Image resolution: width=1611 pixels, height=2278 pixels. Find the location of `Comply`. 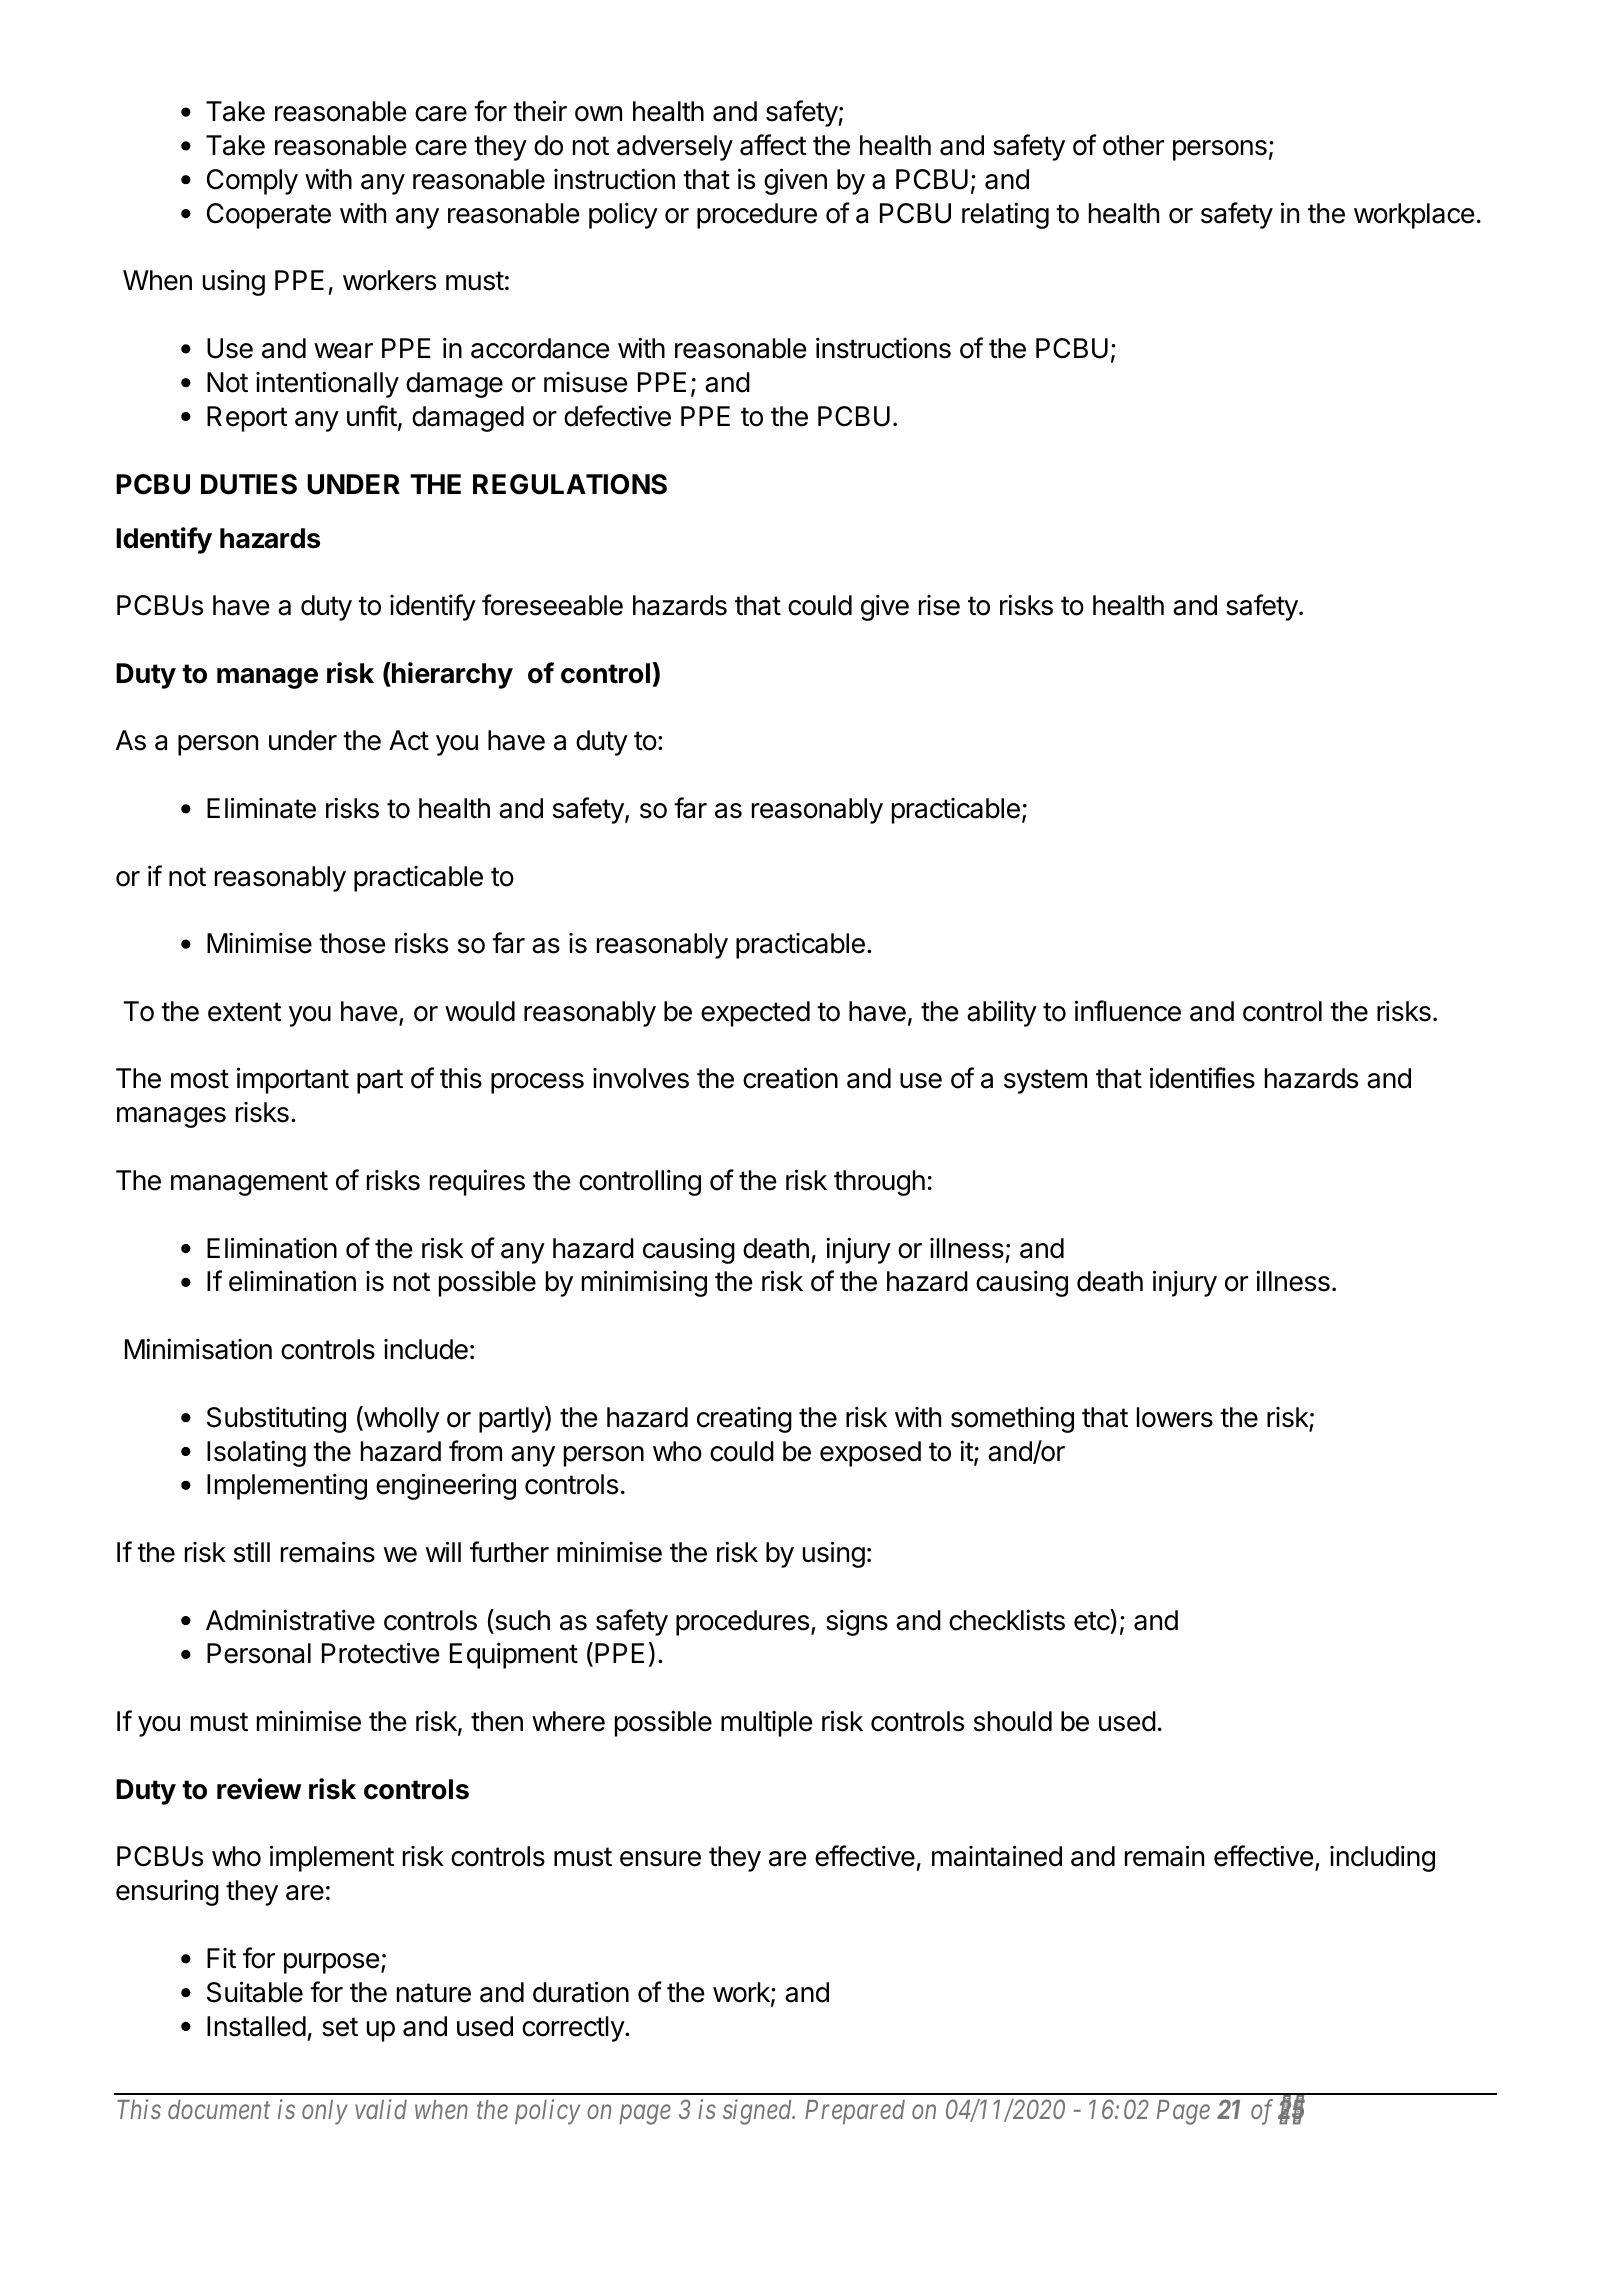

Comply is located at coordinates (252, 182).
